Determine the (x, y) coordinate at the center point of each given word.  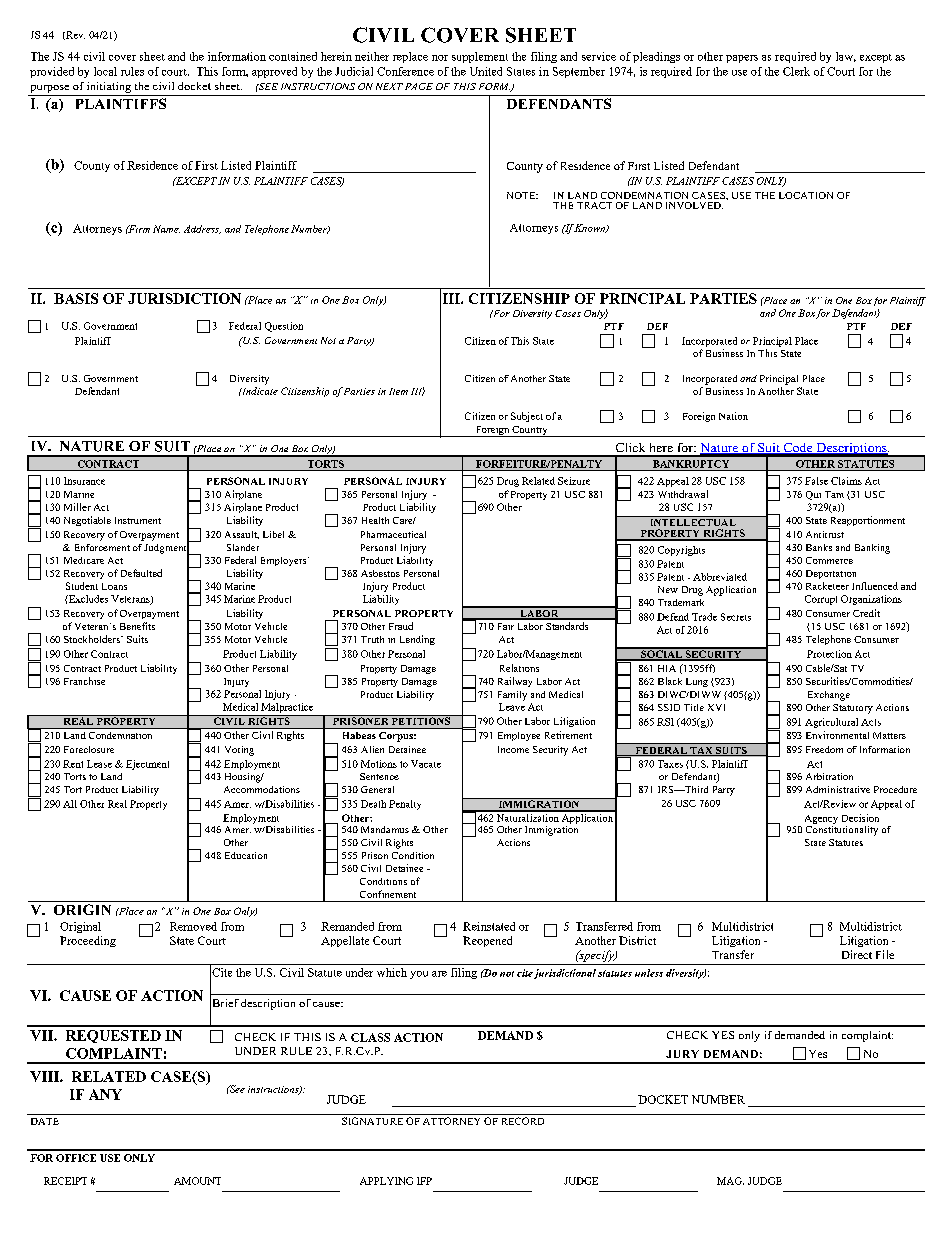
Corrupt (821, 600)
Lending (417, 640)
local (105, 71)
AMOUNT (197, 1181)
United (486, 71)
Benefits (137, 626)
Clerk (796, 71)
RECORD (523, 1121)
